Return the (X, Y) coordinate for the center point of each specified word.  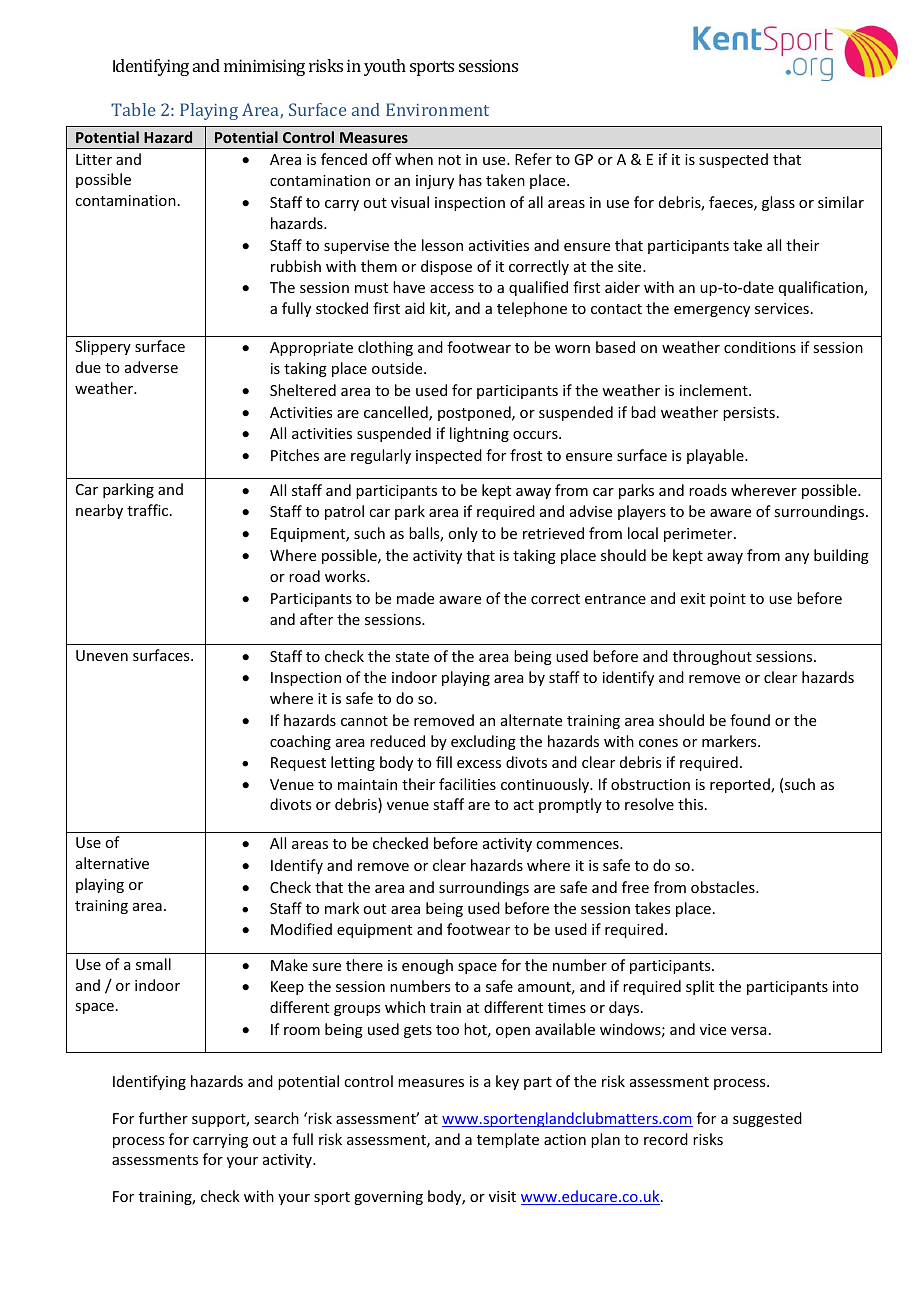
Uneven (102, 655)
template (508, 1140)
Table (133, 109)
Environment (437, 109)
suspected (733, 160)
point (728, 600)
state (412, 657)
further (163, 1118)
